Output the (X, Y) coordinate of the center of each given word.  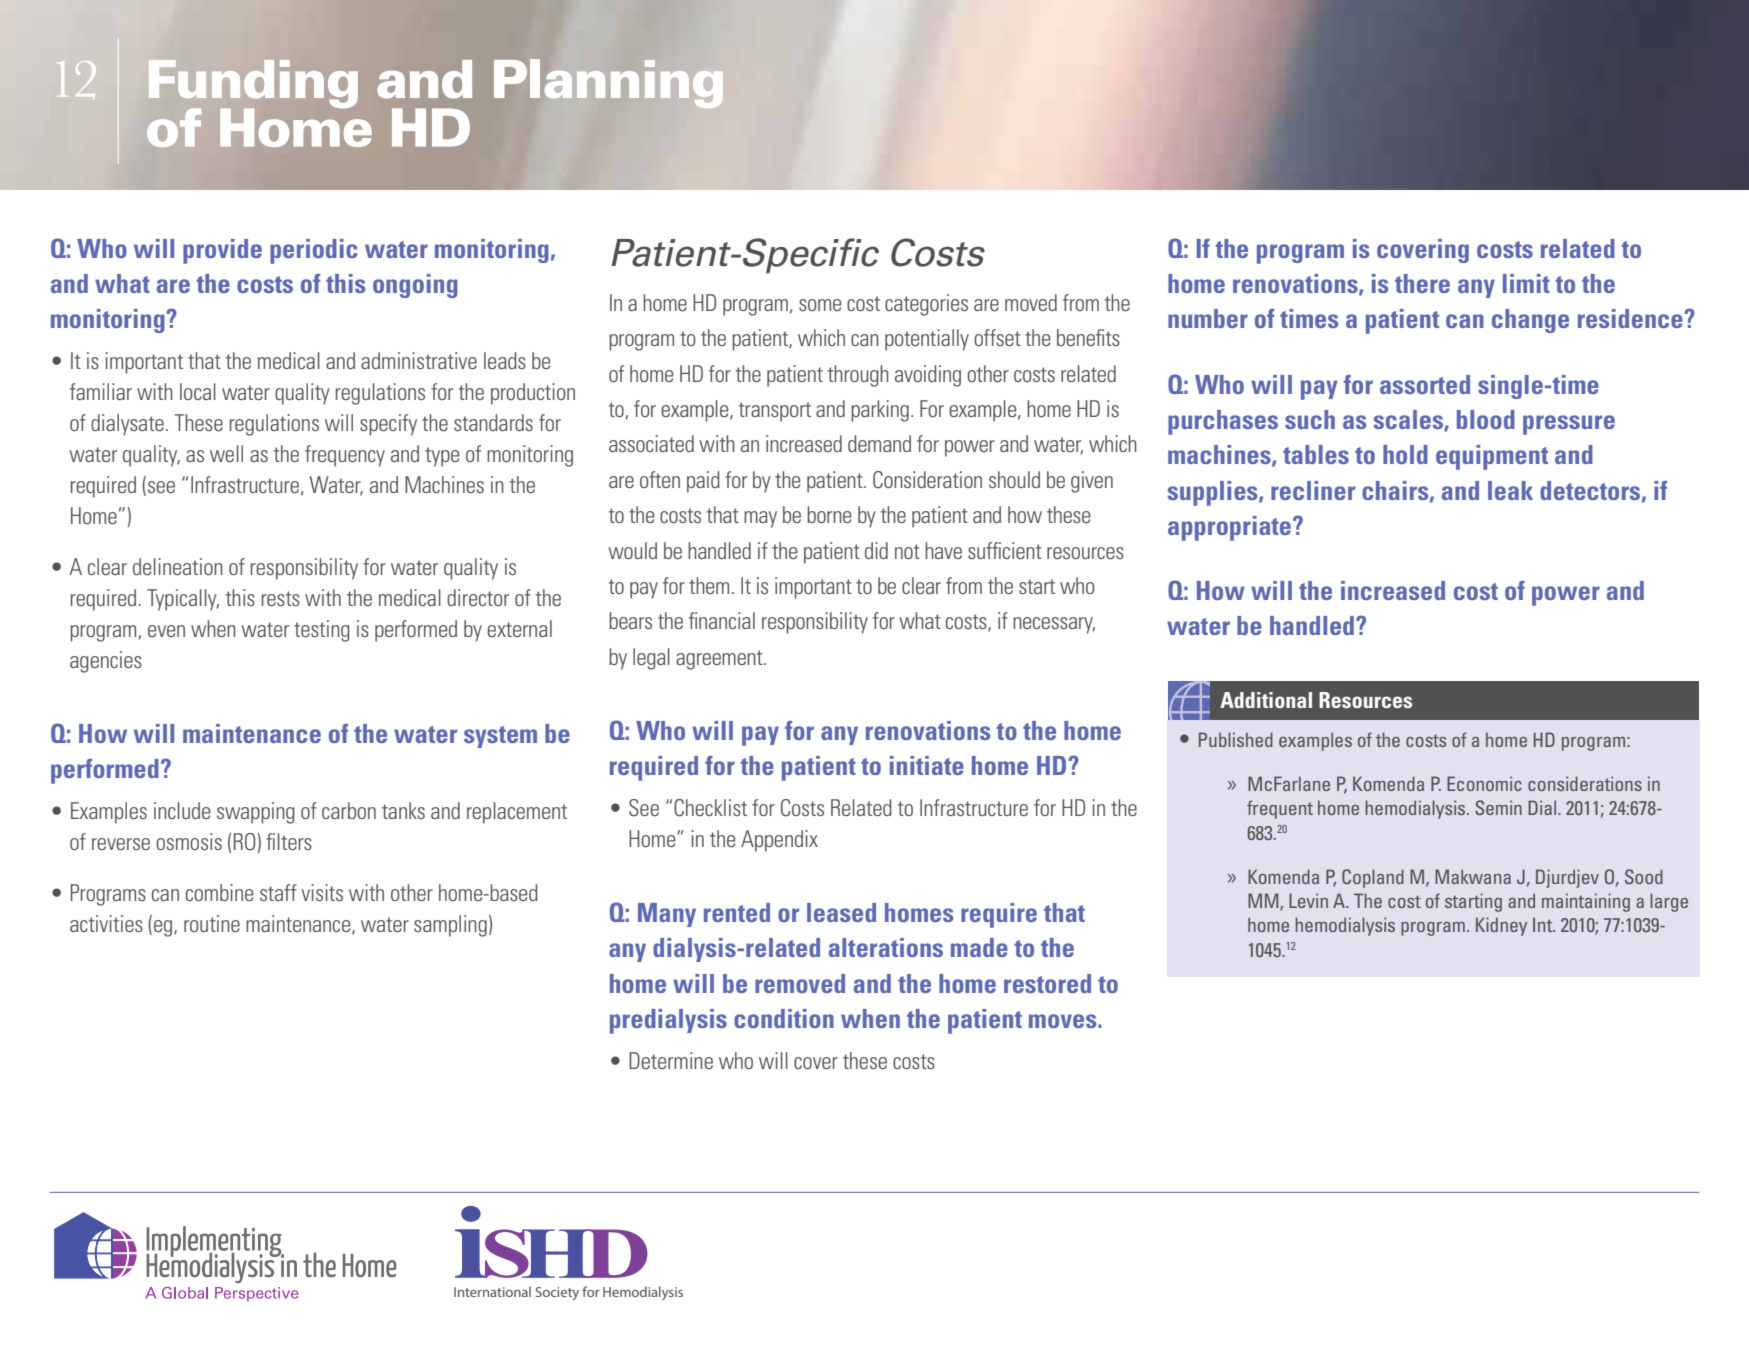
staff (278, 892)
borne (829, 514)
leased (841, 912)
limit (1526, 283)
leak (1510, 490)
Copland (1373, 878)
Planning (608, 83)
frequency (345, 456)
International (492, 1291)
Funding (253, 85)
